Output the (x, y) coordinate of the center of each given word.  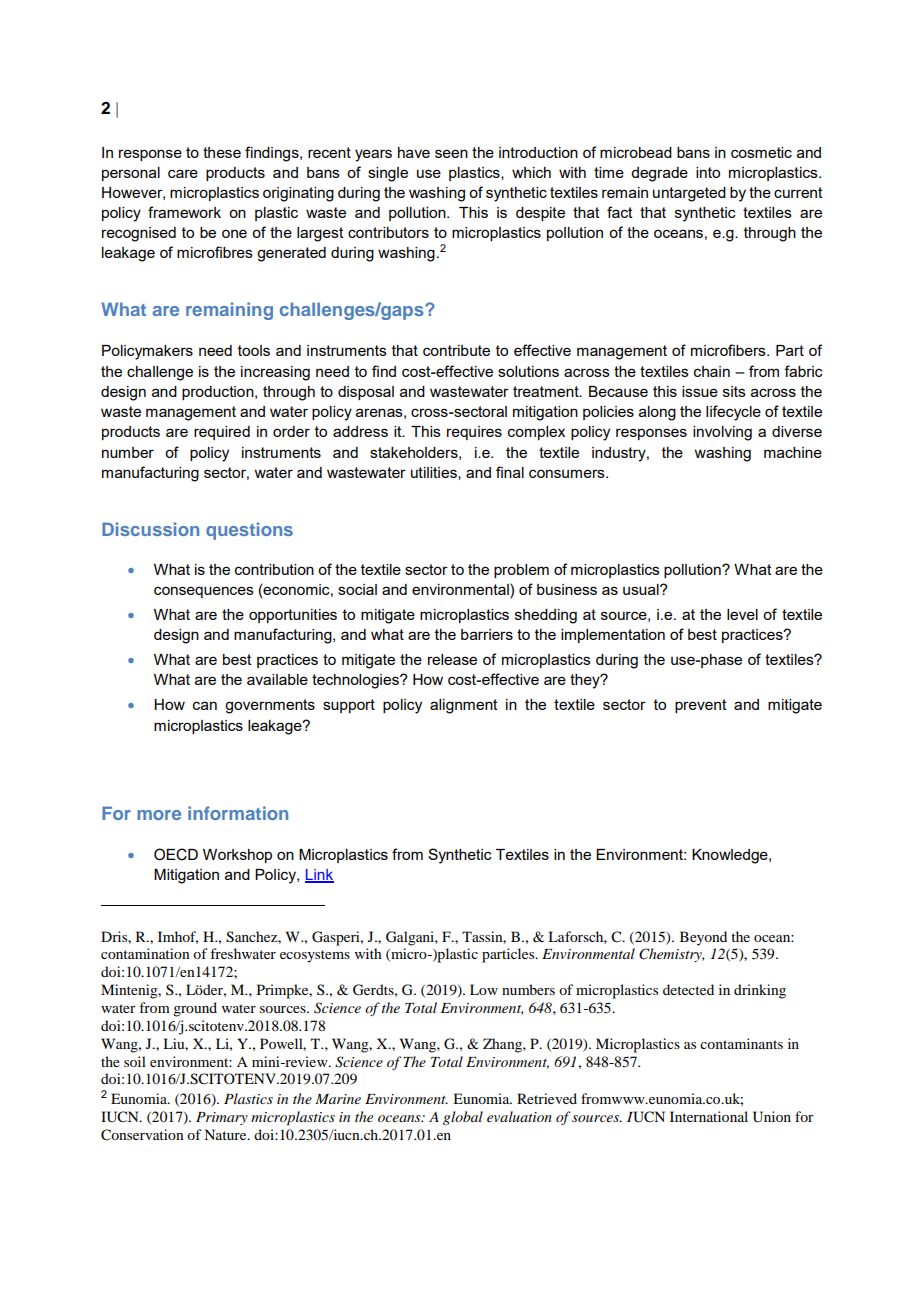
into (708, 172)
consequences (204, 592)
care (183, 173)
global (463, 1118)
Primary (222, 1118)
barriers (487, 634)
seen (451, 153)
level (742, 614)
